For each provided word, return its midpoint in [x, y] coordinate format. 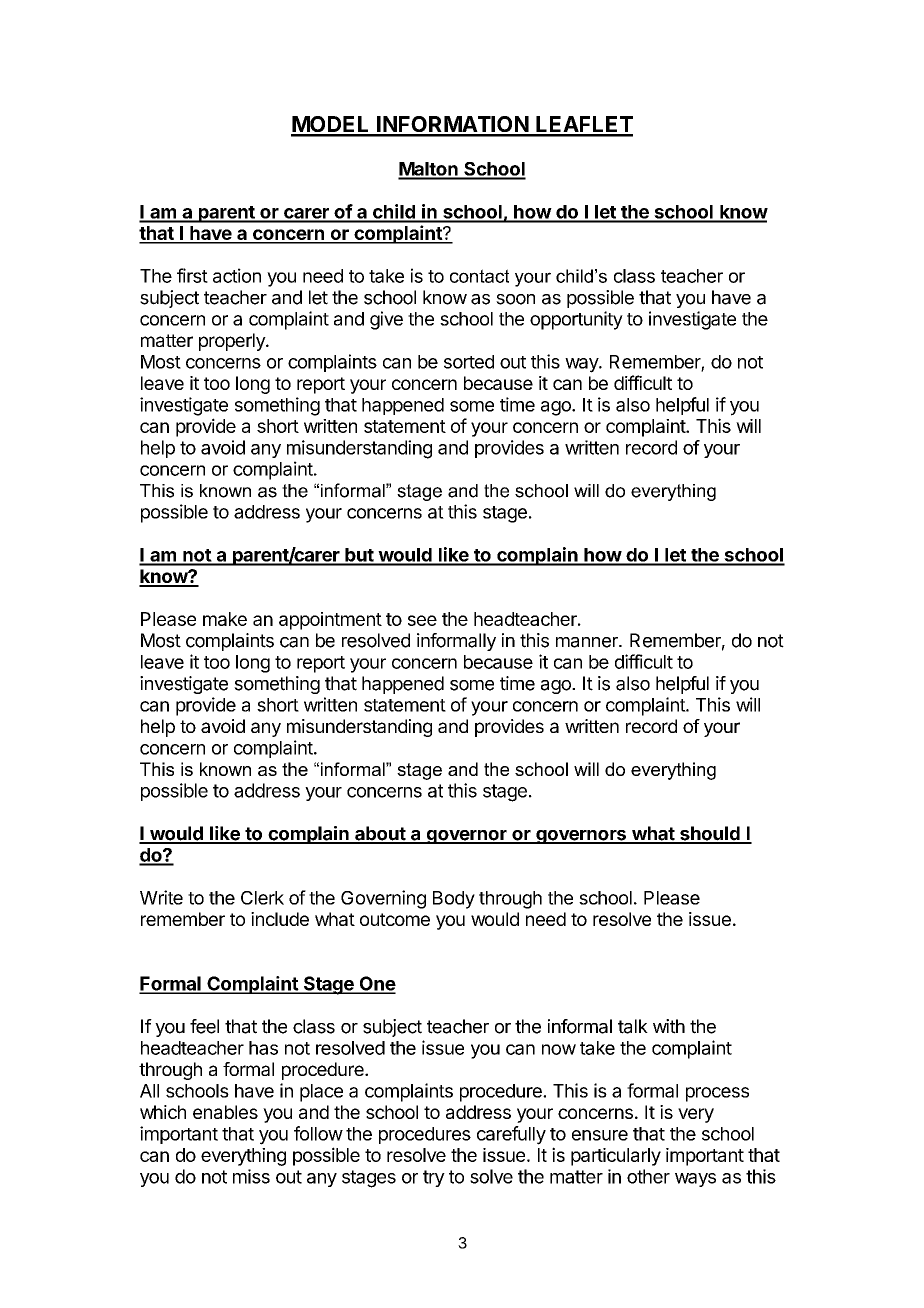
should [710, 834]
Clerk [262, 898]
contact [479, 276]
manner [588, 642]
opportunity [576, 320]
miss [251, 1176]
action [237, 275]
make [225, 619]
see [422, 620]
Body [454, 900]
